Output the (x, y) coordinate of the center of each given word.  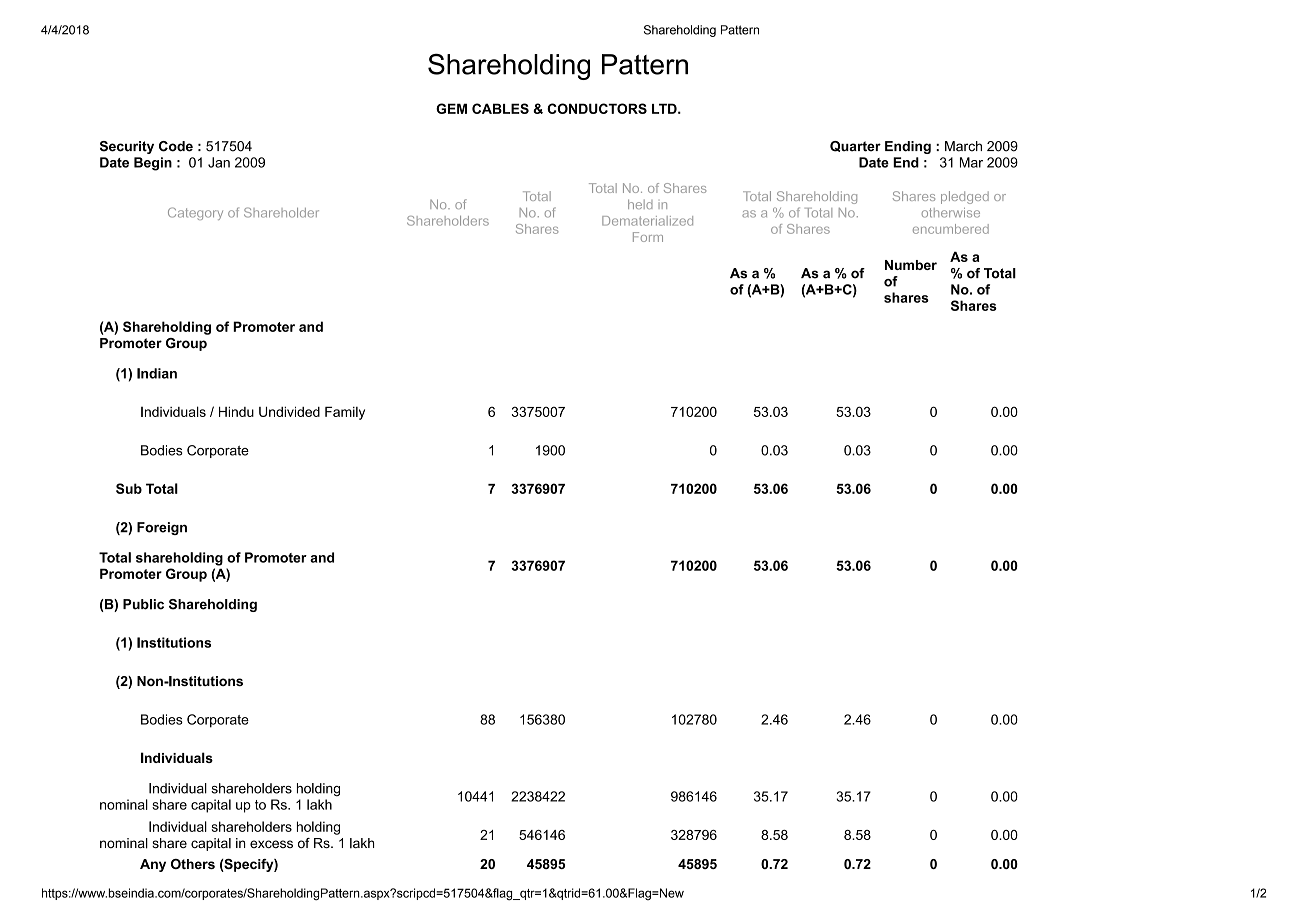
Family (345, 413)
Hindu (236, 411)
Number (911, 265)
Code (176, 146)
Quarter (855, 146)
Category (195, 213)
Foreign (162, 528)
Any (153, 865)
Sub (129, 488)
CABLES (500, 108)
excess (271, 844)
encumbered (951, 229)
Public (143, 604)
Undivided (289, 411)
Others (193, 864)
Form (648, 237)
